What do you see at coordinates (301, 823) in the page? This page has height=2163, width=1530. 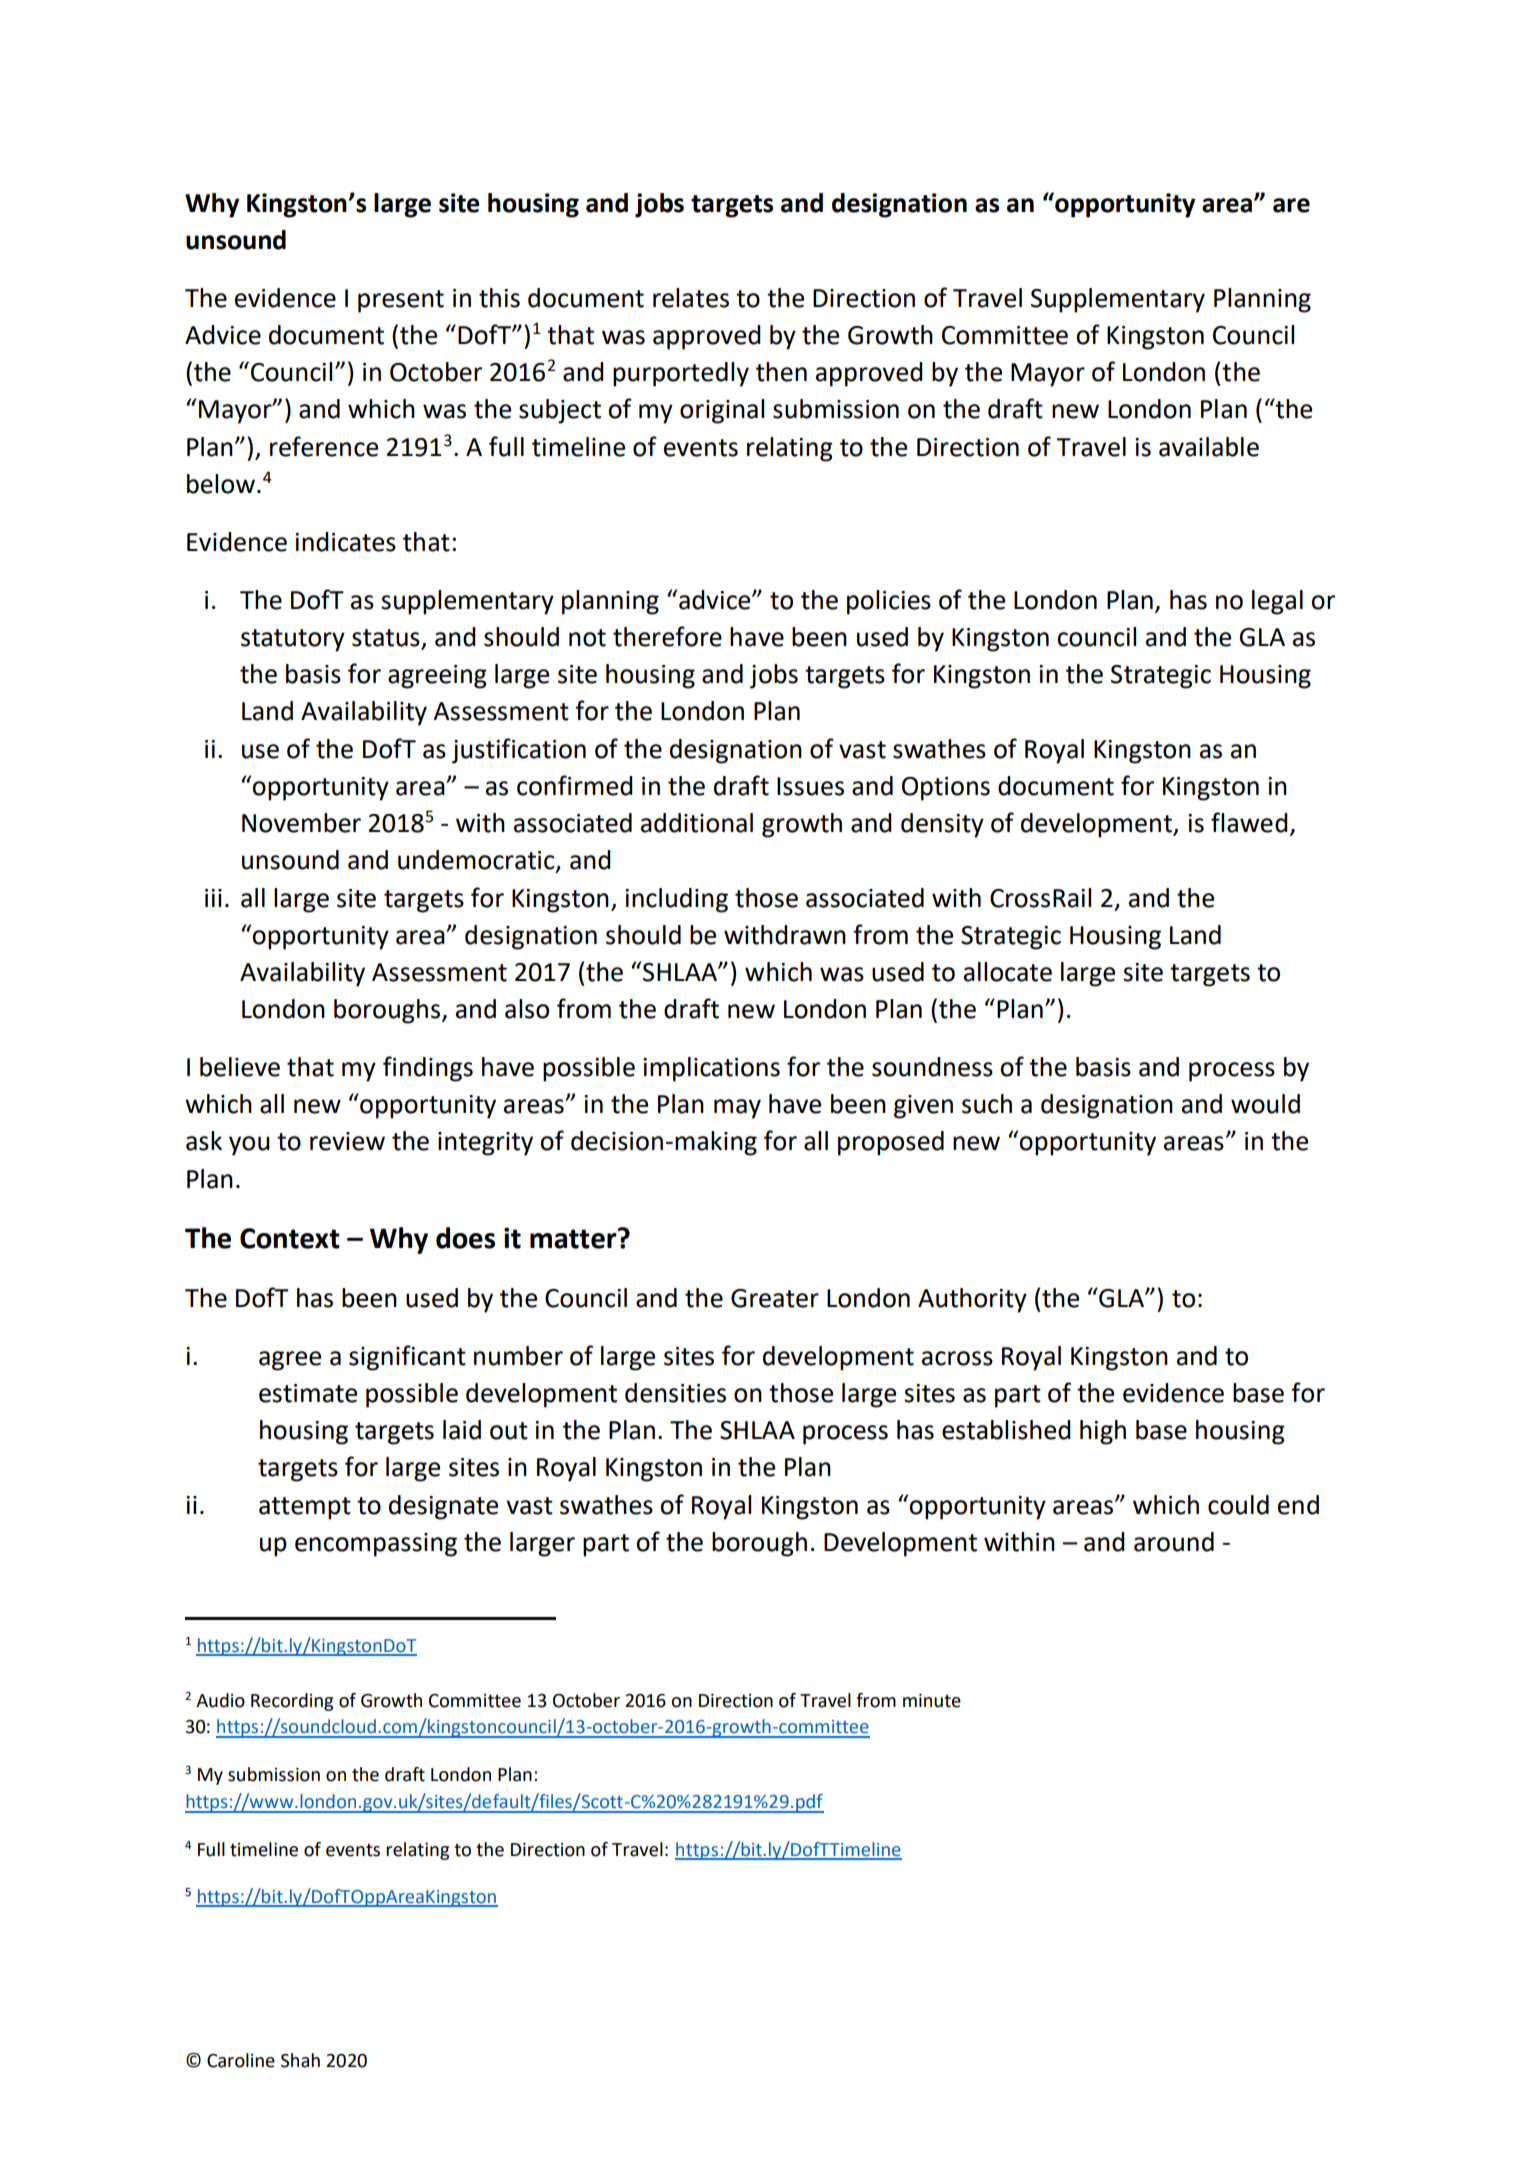 I see `November` at bounding box center [301, 823].
